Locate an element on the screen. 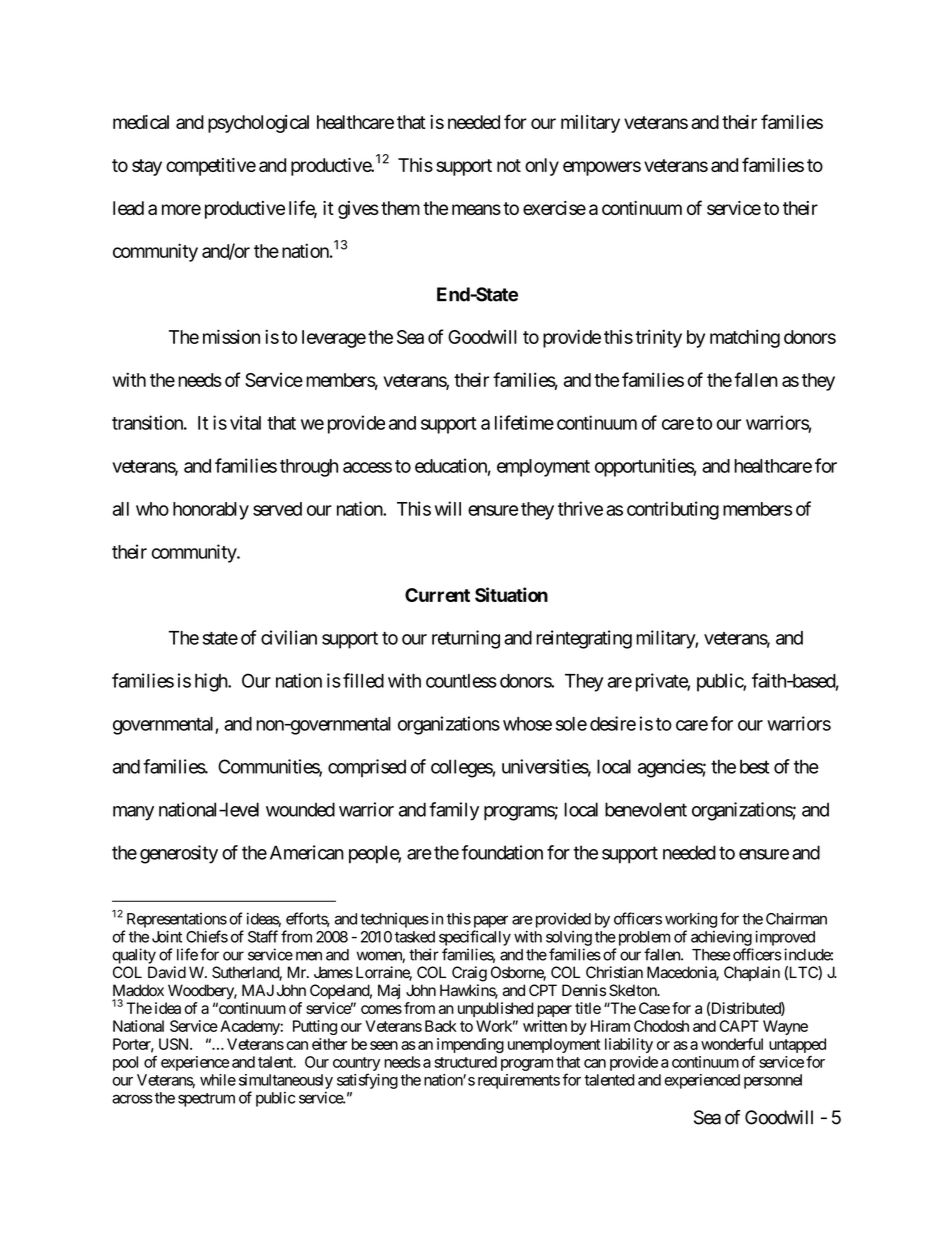 This screenshot has height=1233, width=952. civilian is located at coordinates (289, 637).
